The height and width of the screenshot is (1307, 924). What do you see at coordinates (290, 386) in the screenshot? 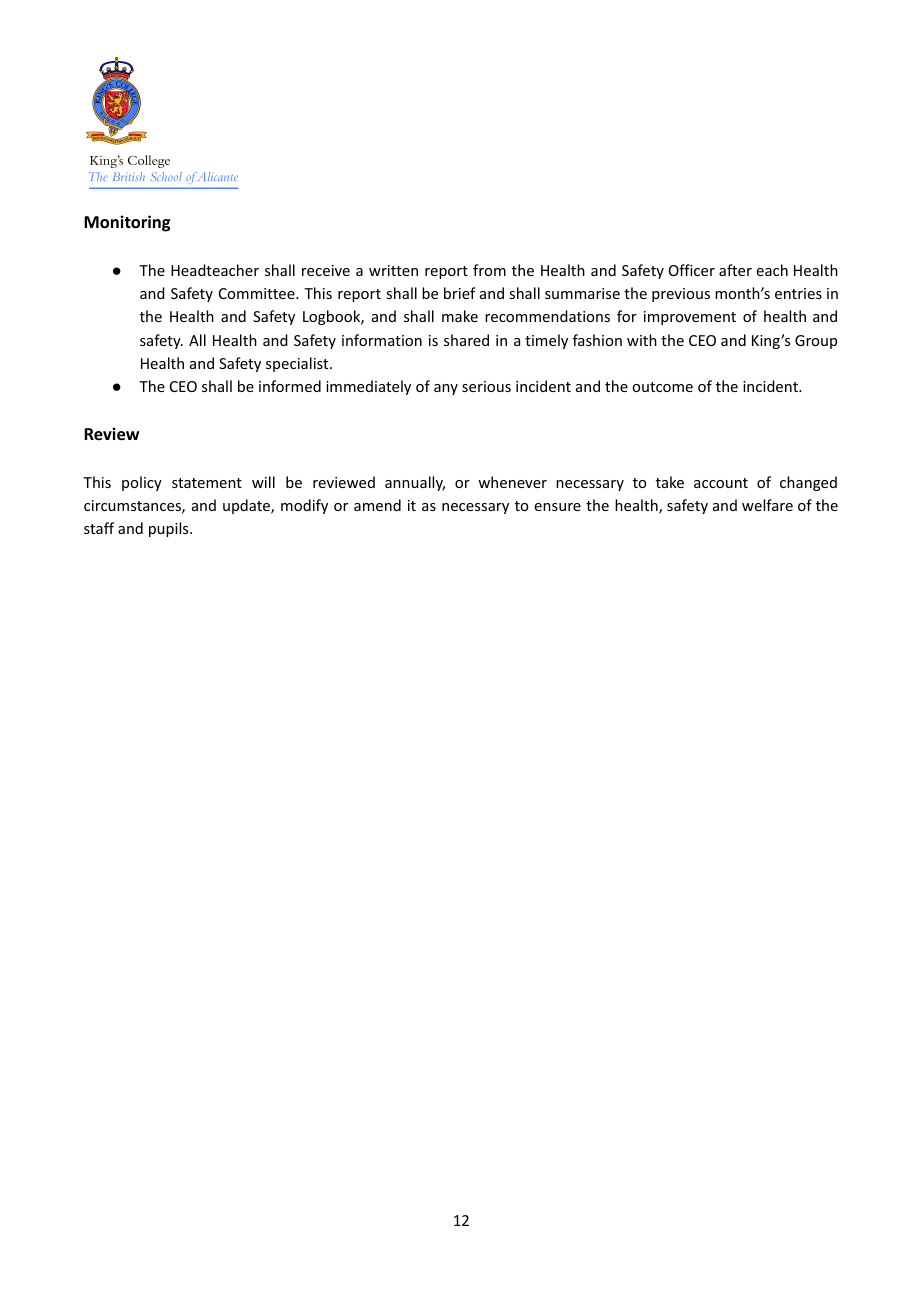
I see `informed` at bounding box center [290, 386].
